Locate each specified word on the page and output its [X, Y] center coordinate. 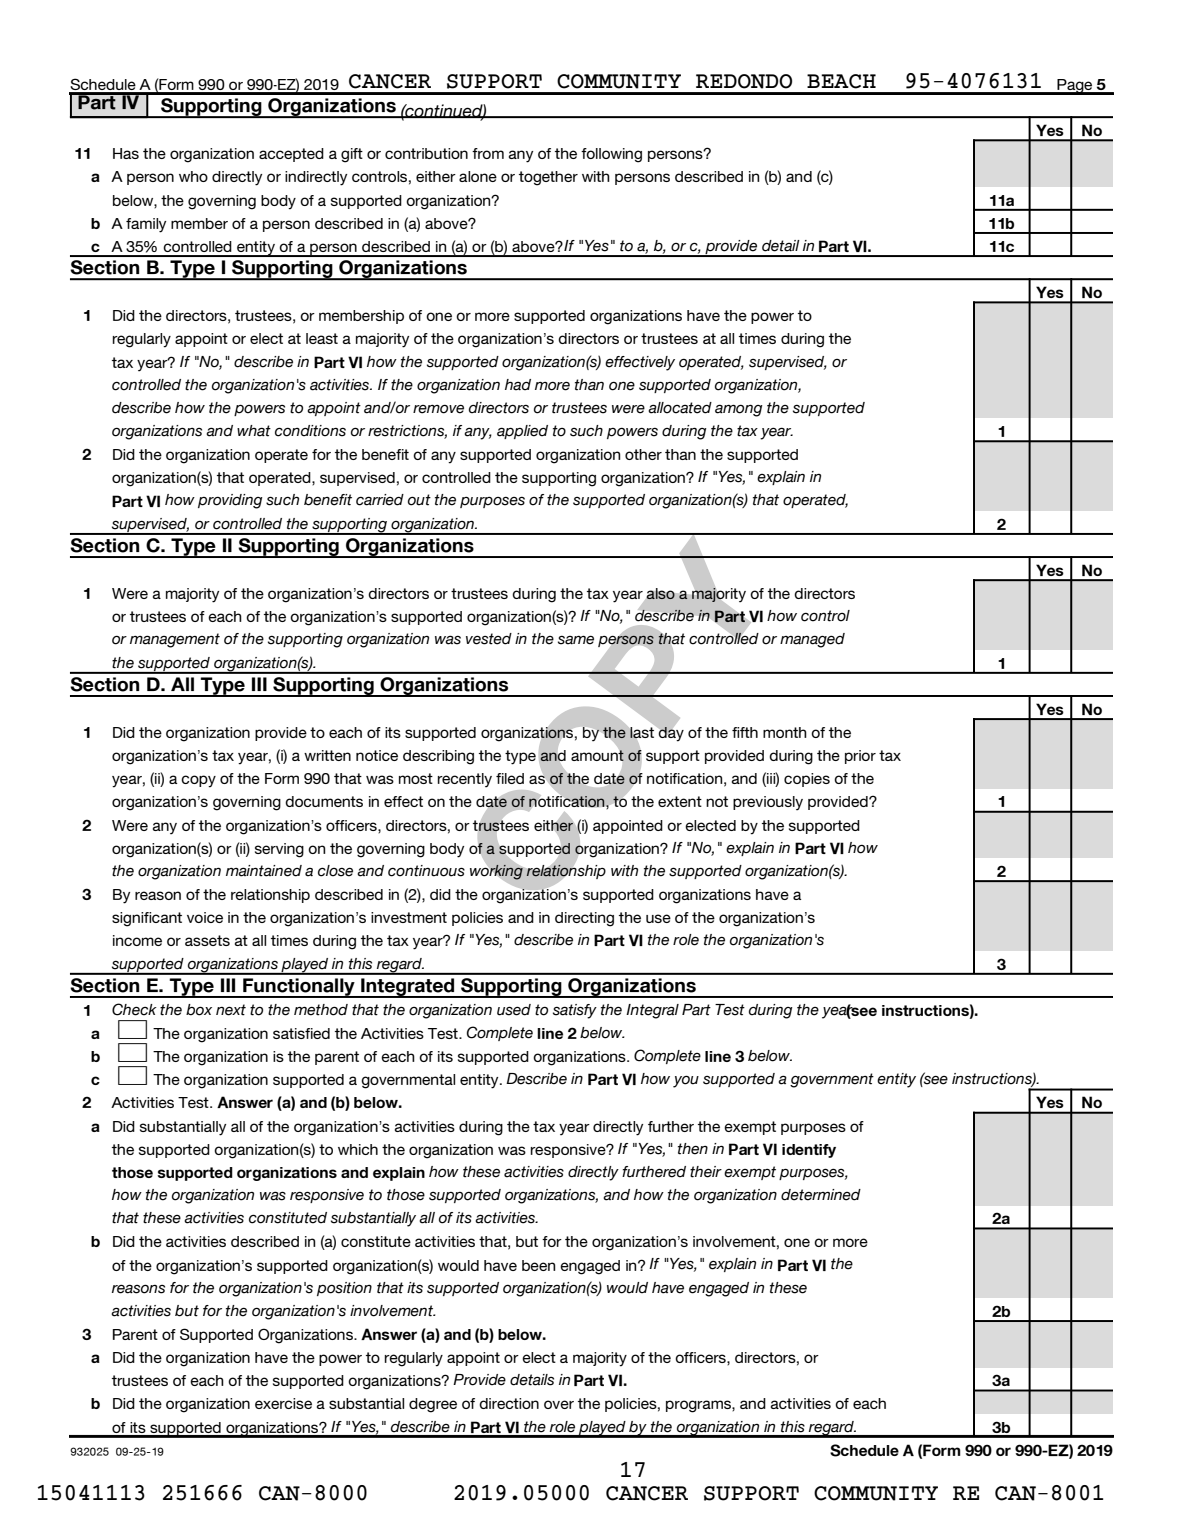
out [419, 500]
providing [230, 501]
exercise [283, 1403]
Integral [652, 1011]
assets [207, 940]
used [514, 1010]
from [488, 153]
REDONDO [744, 81]
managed [812, 640]
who [193, 176]
